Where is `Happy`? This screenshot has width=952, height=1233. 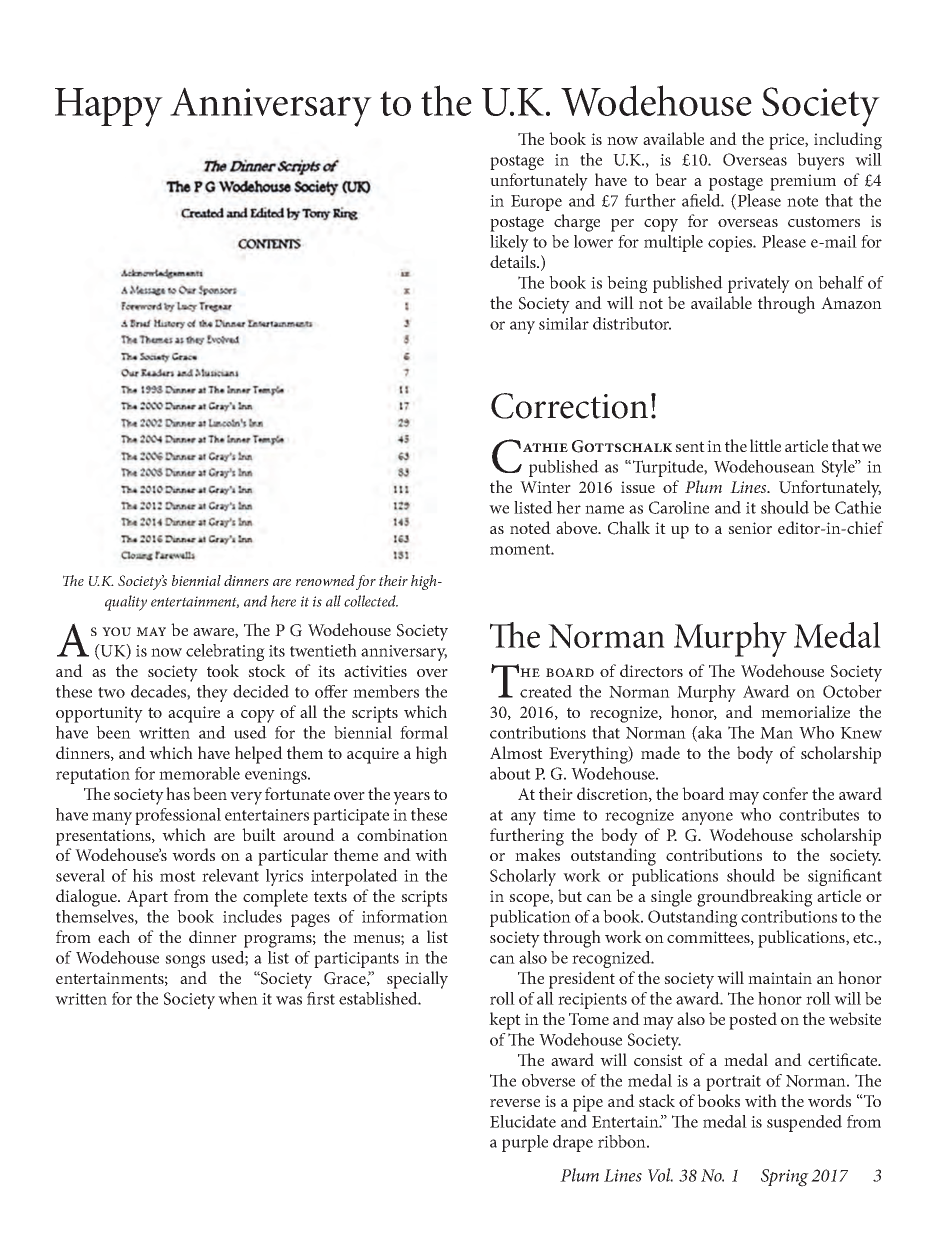
Happy is located at coordinates (109, 107).
